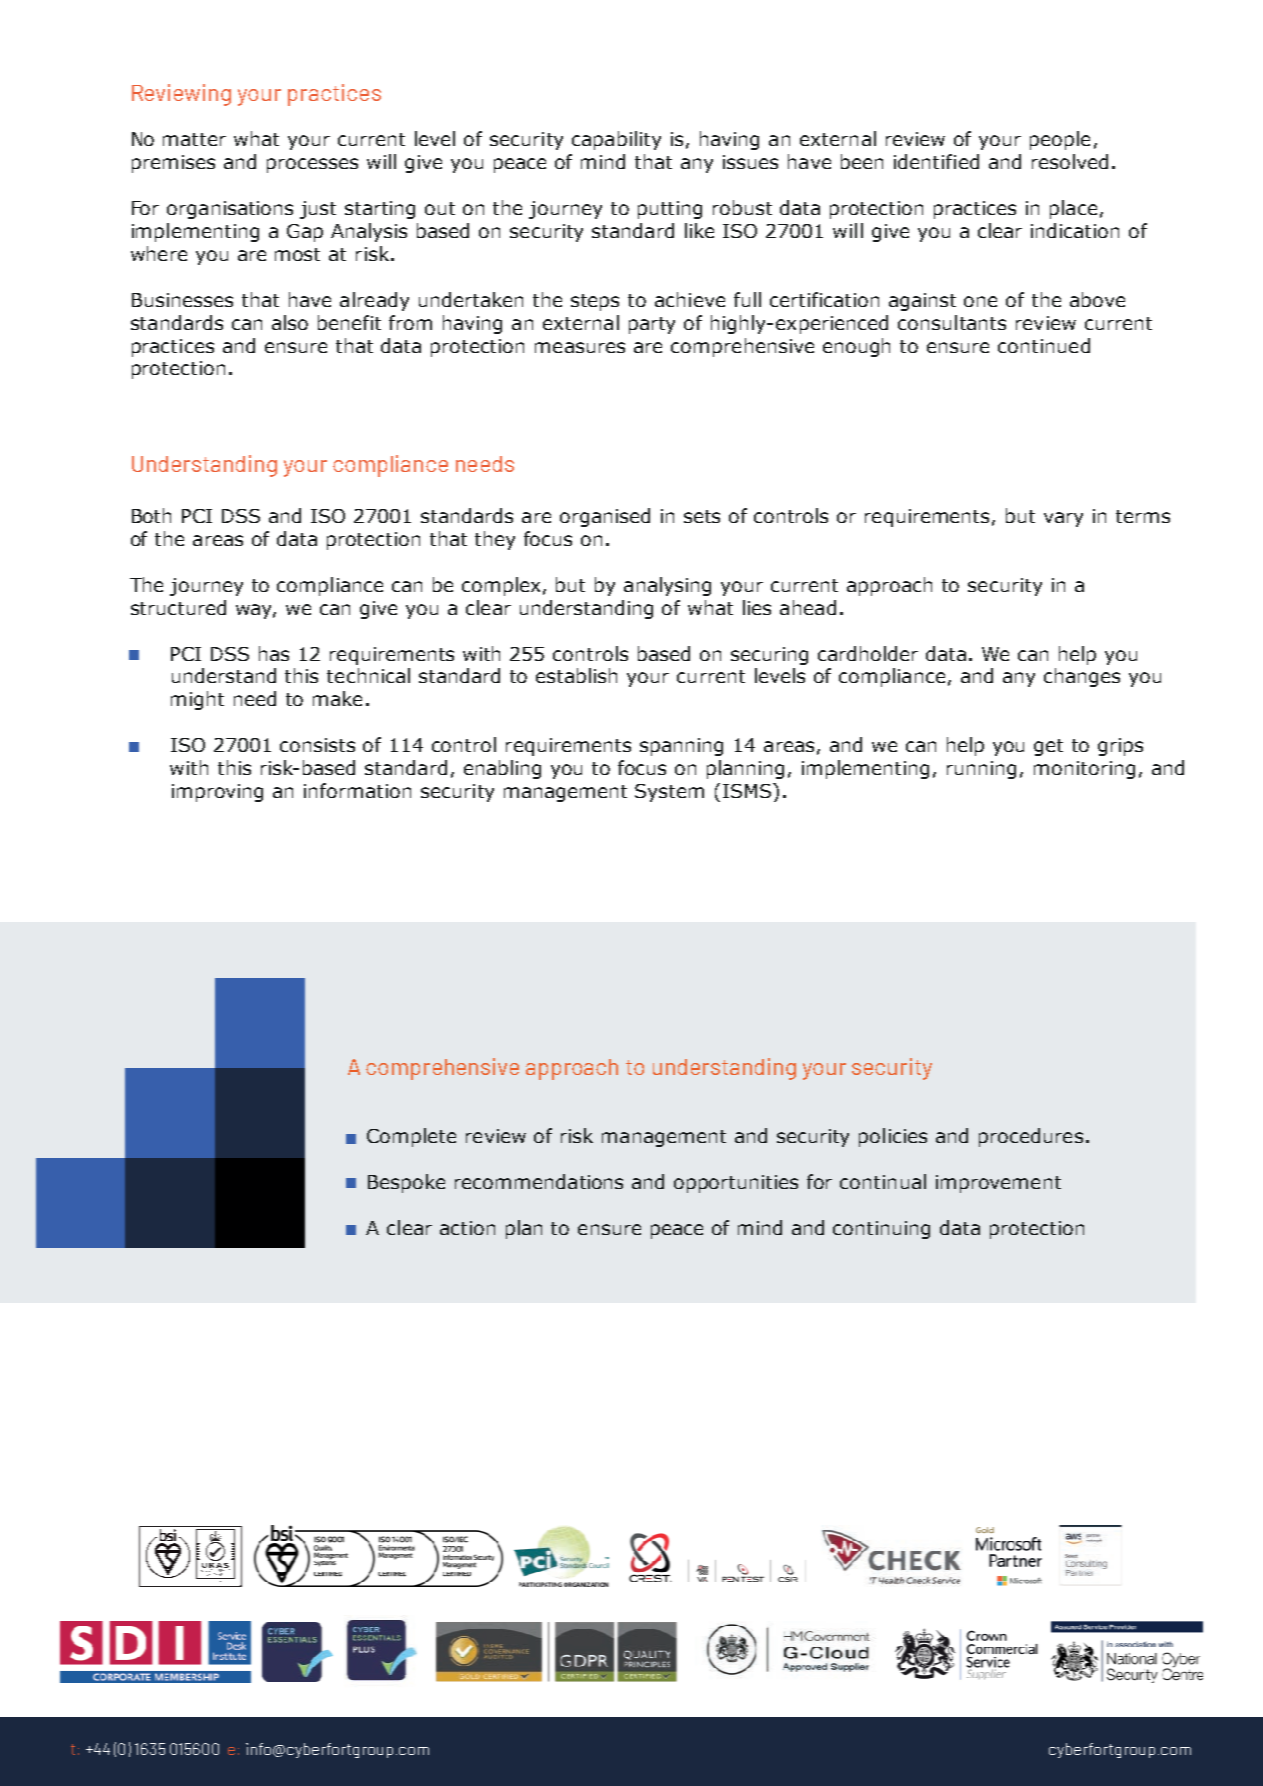 The image size is (1263, 1786). What do you see at coordinates (1063, 519) in the screenshot?
I see `vary` at bounding box center [1063, 519].
